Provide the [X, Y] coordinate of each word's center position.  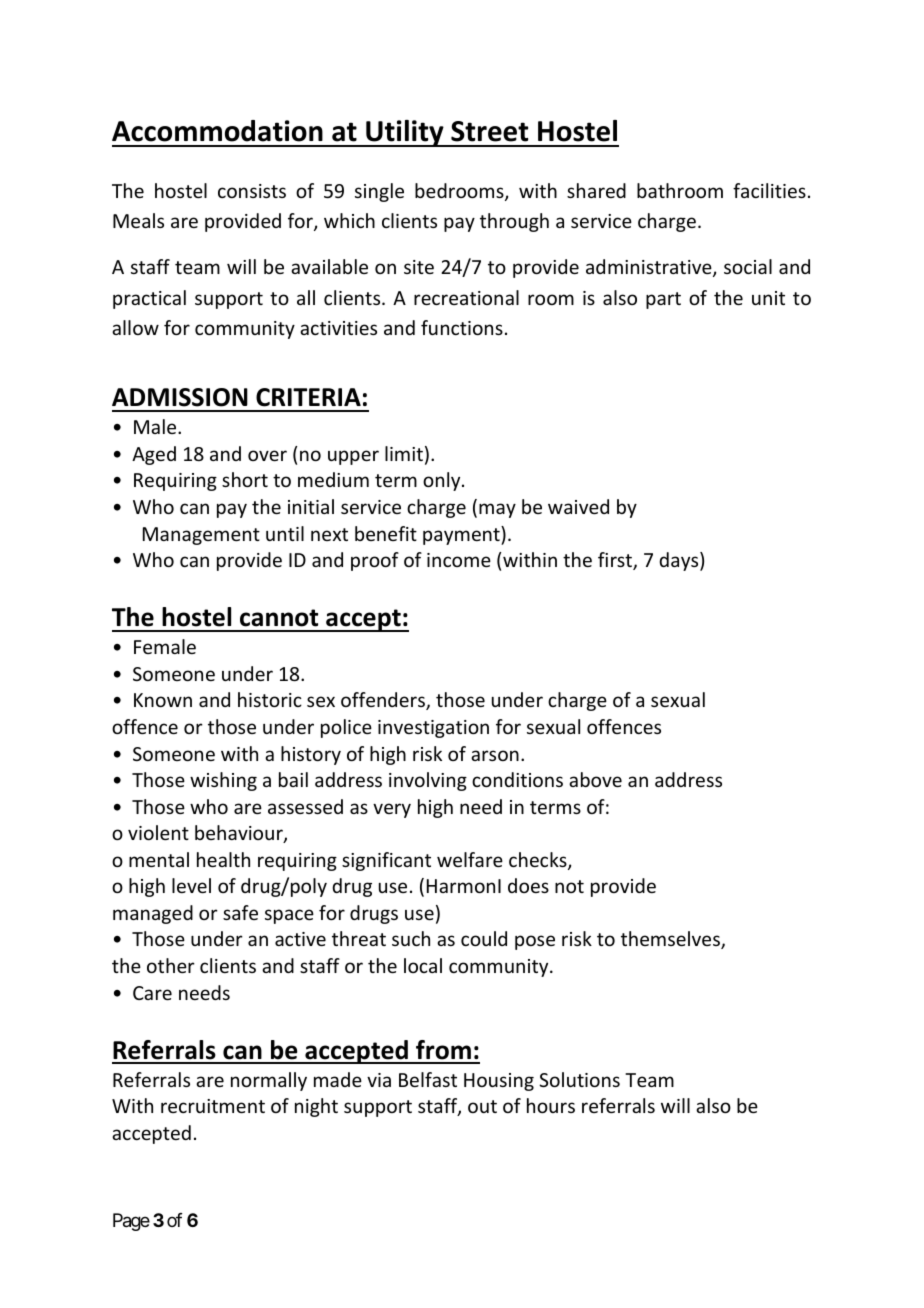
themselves [671, 940]
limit [404, 453]
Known [163, 700]
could [484, 938]
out [482, 1106]
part [663, 300]
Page [131, 1222]
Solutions [579, 1079]
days [680, 561]
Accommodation [217, 131]
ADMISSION [180, 397]
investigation [433, 729]
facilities [769, 190]
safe [240, 912]
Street [489, 131]
